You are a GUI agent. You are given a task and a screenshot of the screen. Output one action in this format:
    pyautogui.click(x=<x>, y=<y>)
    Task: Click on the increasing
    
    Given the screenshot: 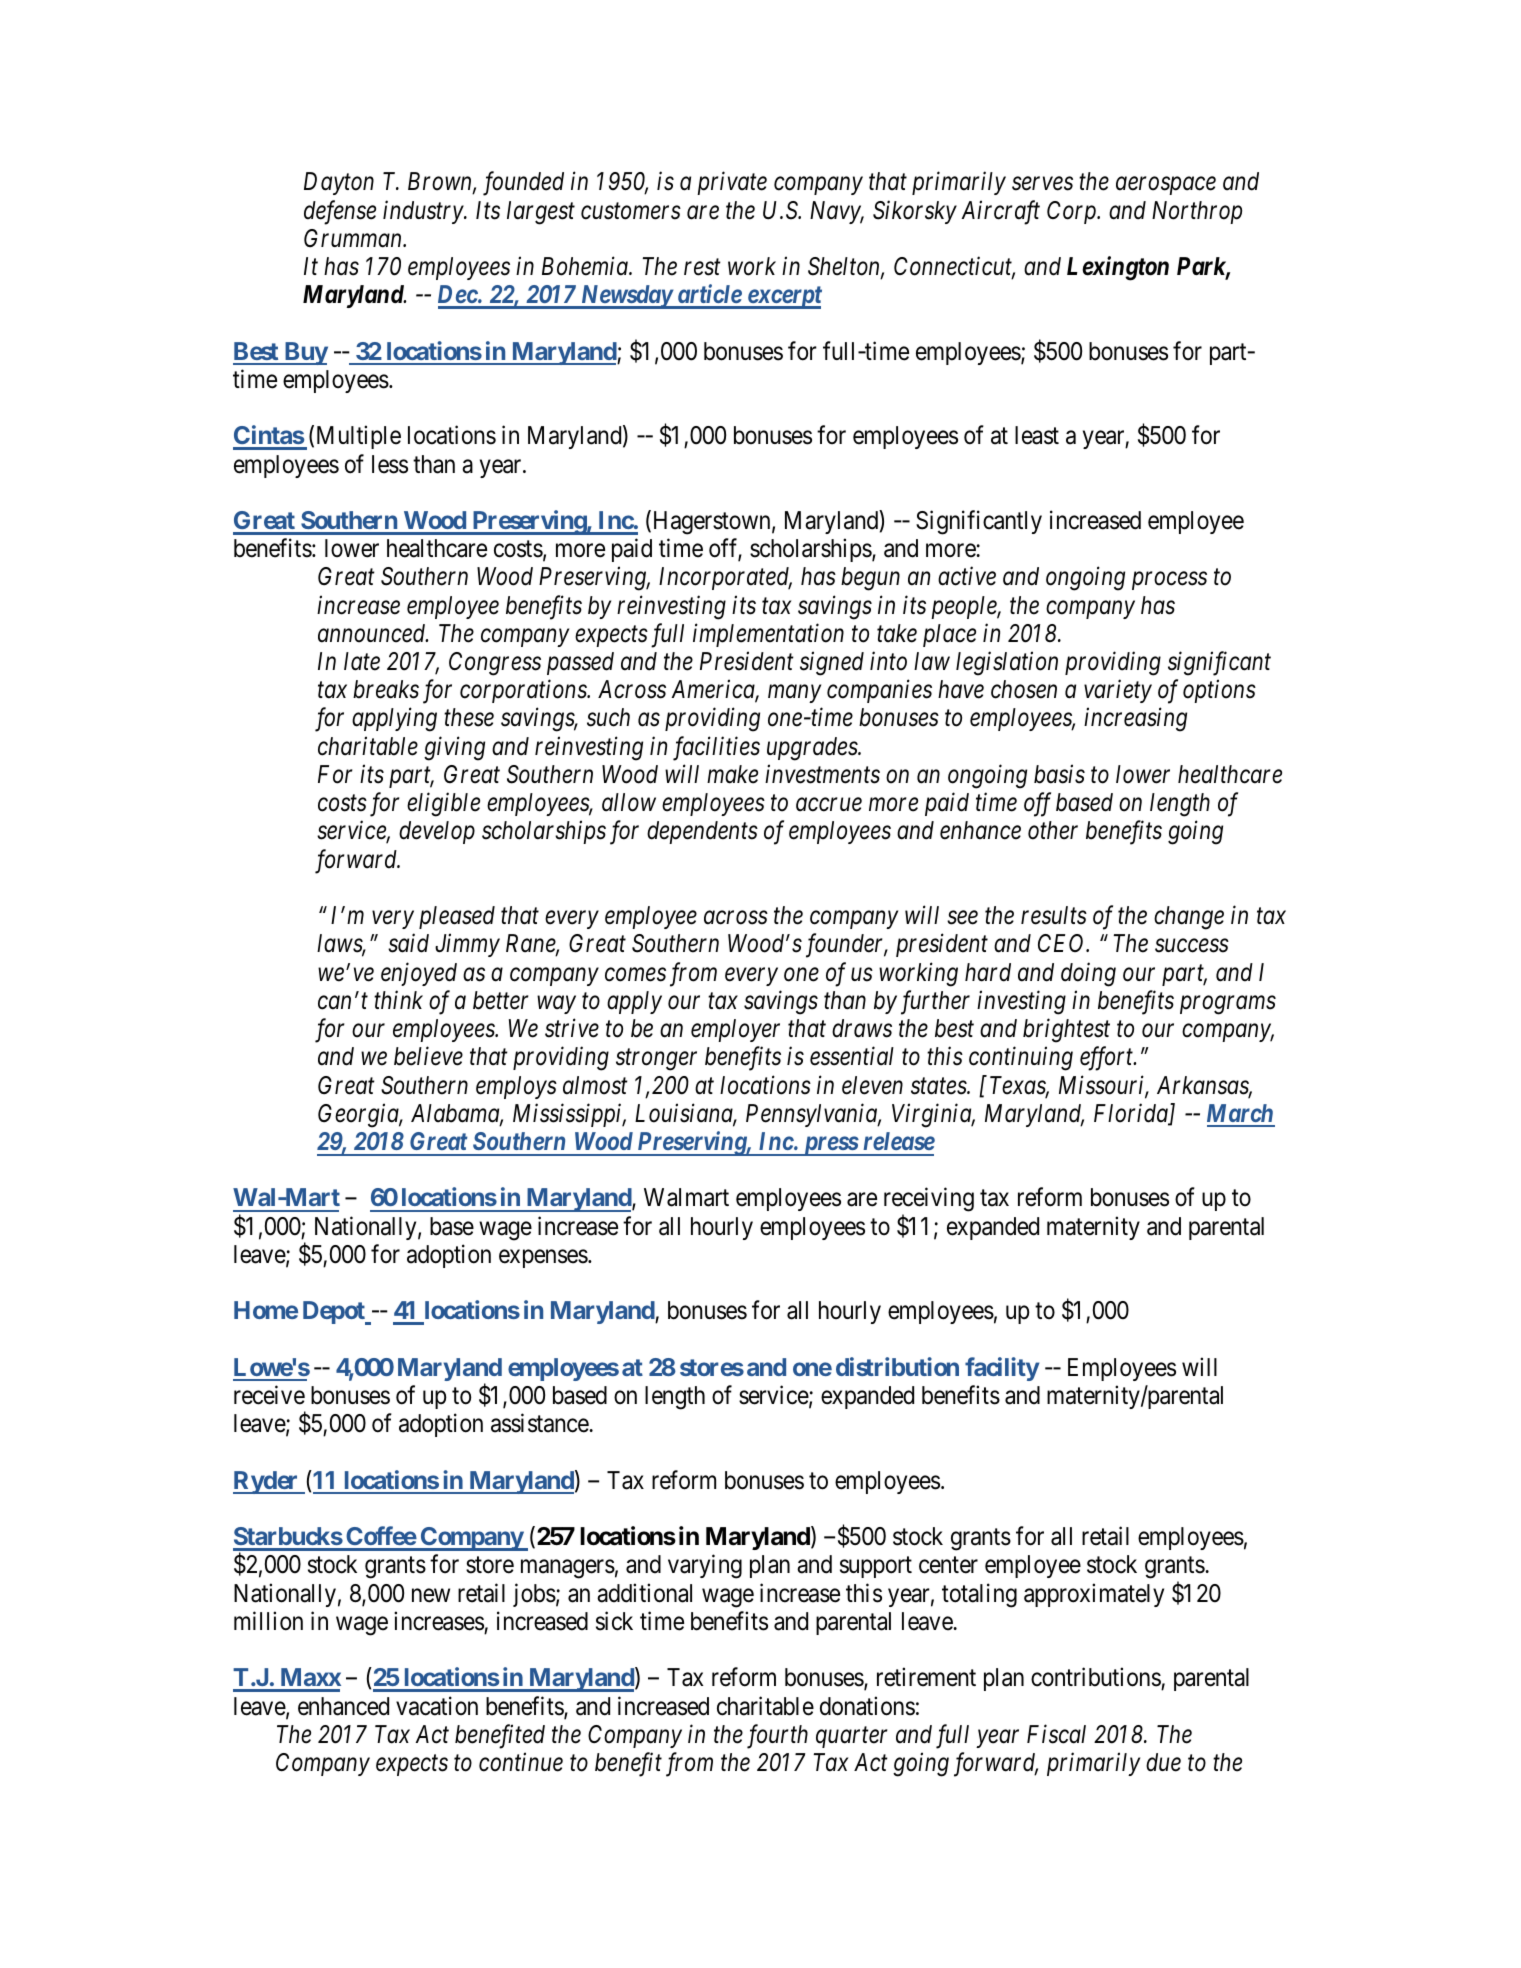 What is the action you would take?
    pyautogui.click(x=1135, y=720)
